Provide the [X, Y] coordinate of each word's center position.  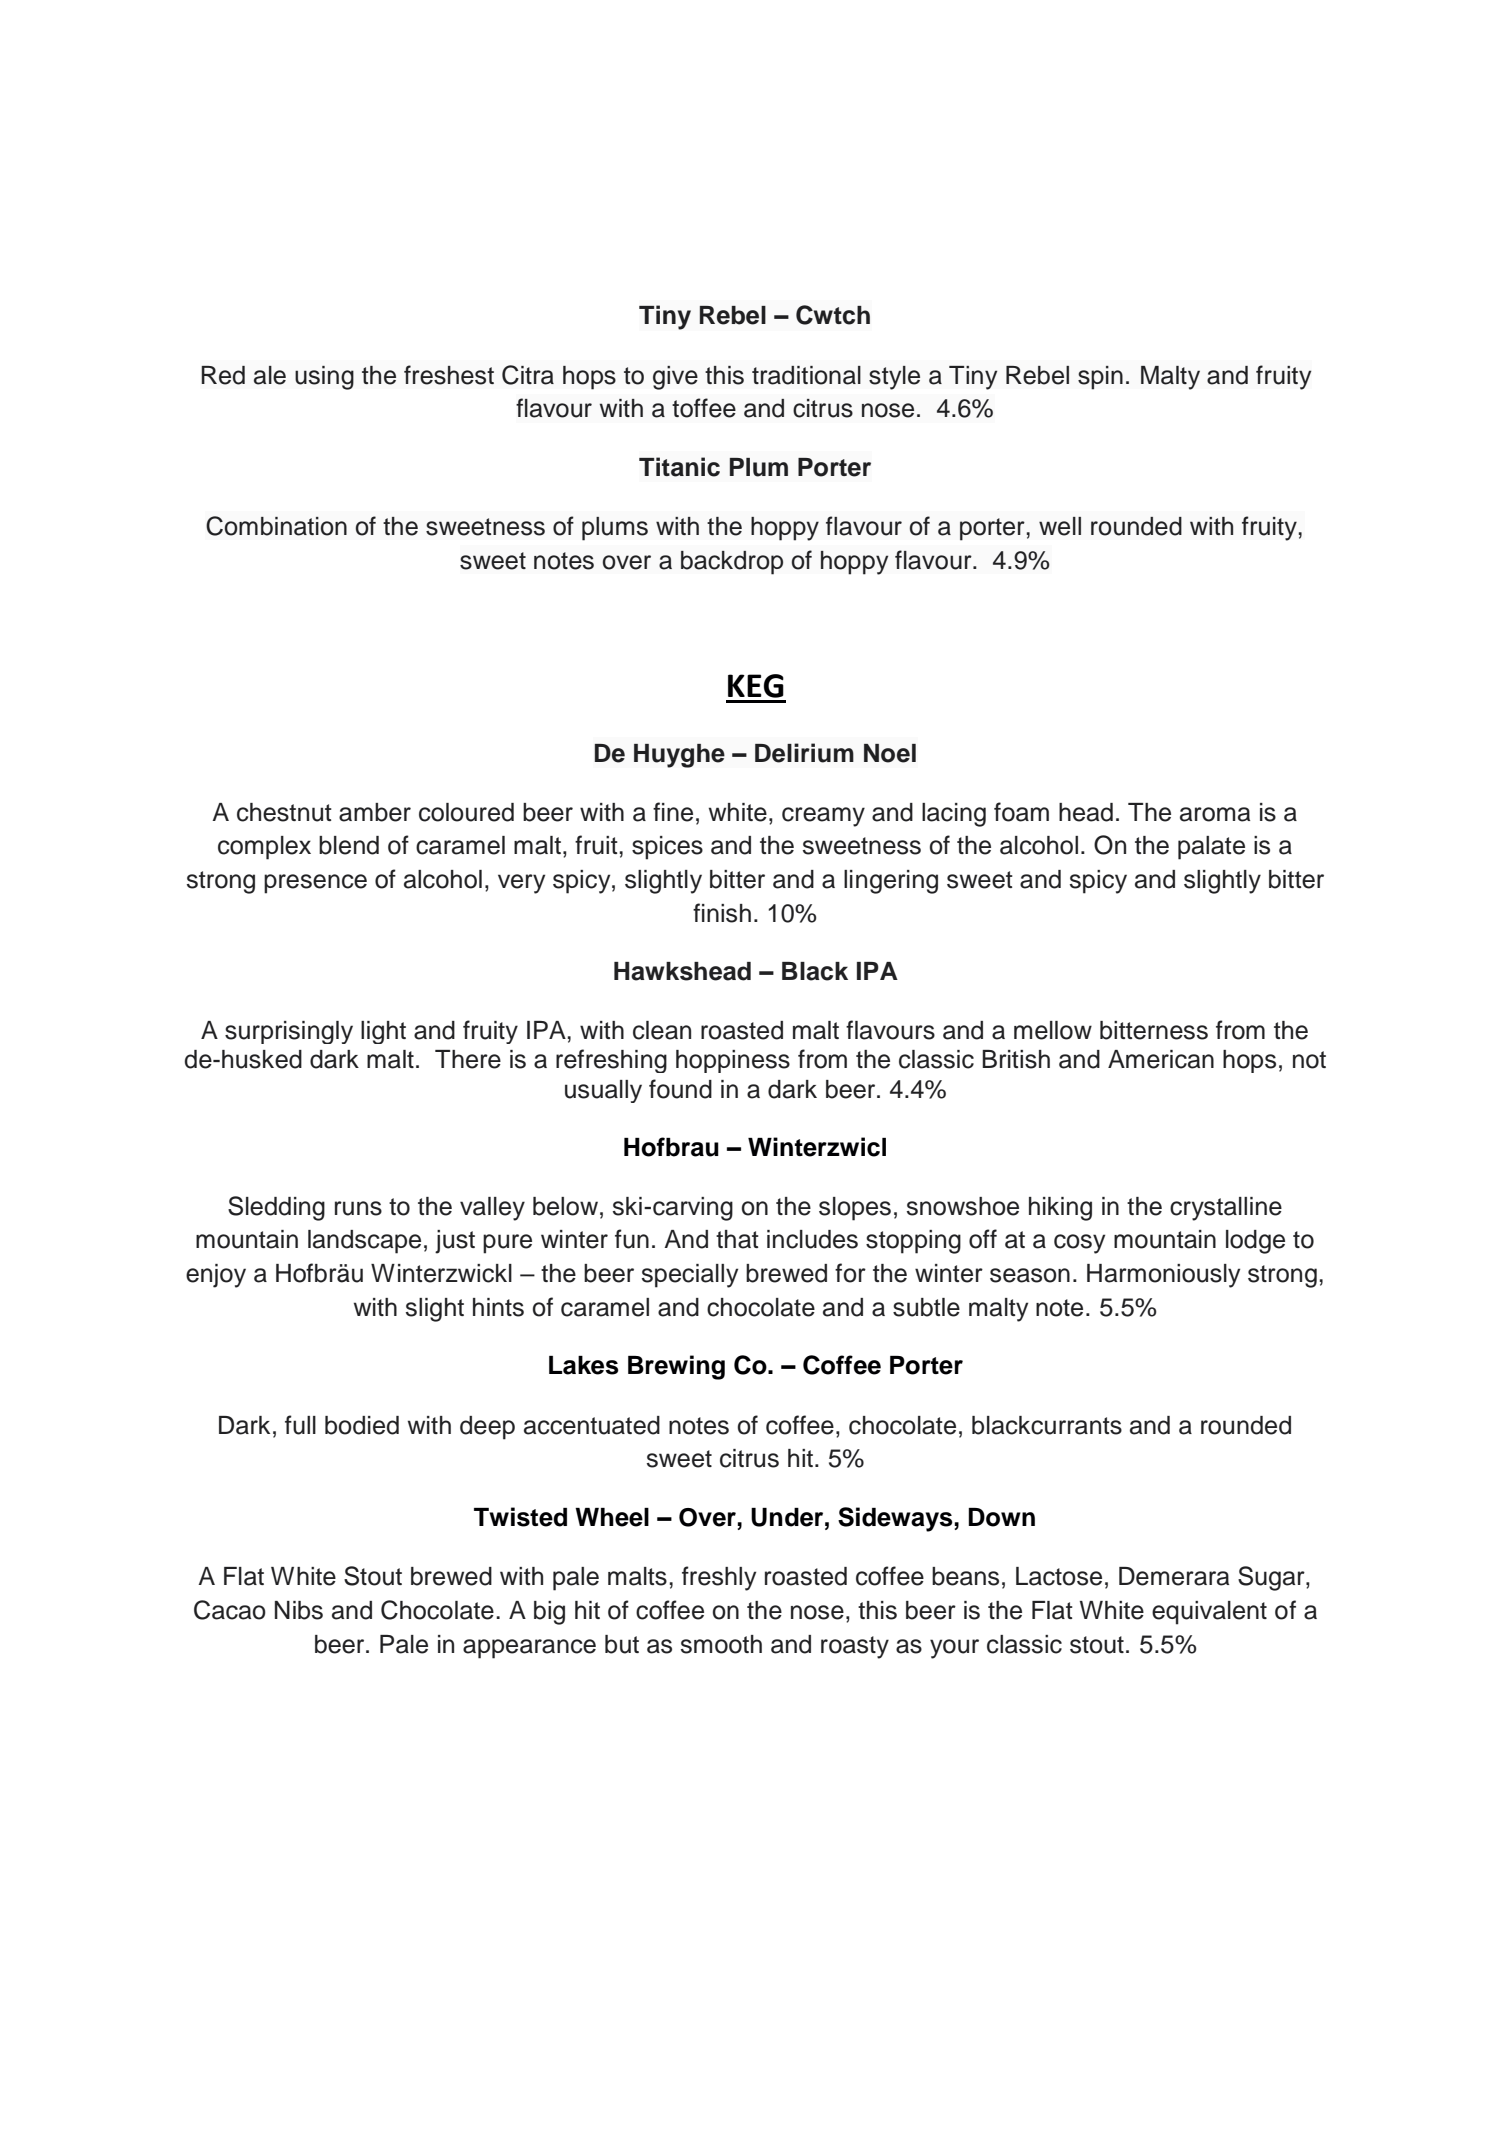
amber [375, 812]
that [737, 1239]
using [324, 378]
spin [1100, 378]
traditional [806, 375]
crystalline [1226, 1209]
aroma [1215, 814]
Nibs [299, 1610]
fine [673, 812]
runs [358, 1208]
